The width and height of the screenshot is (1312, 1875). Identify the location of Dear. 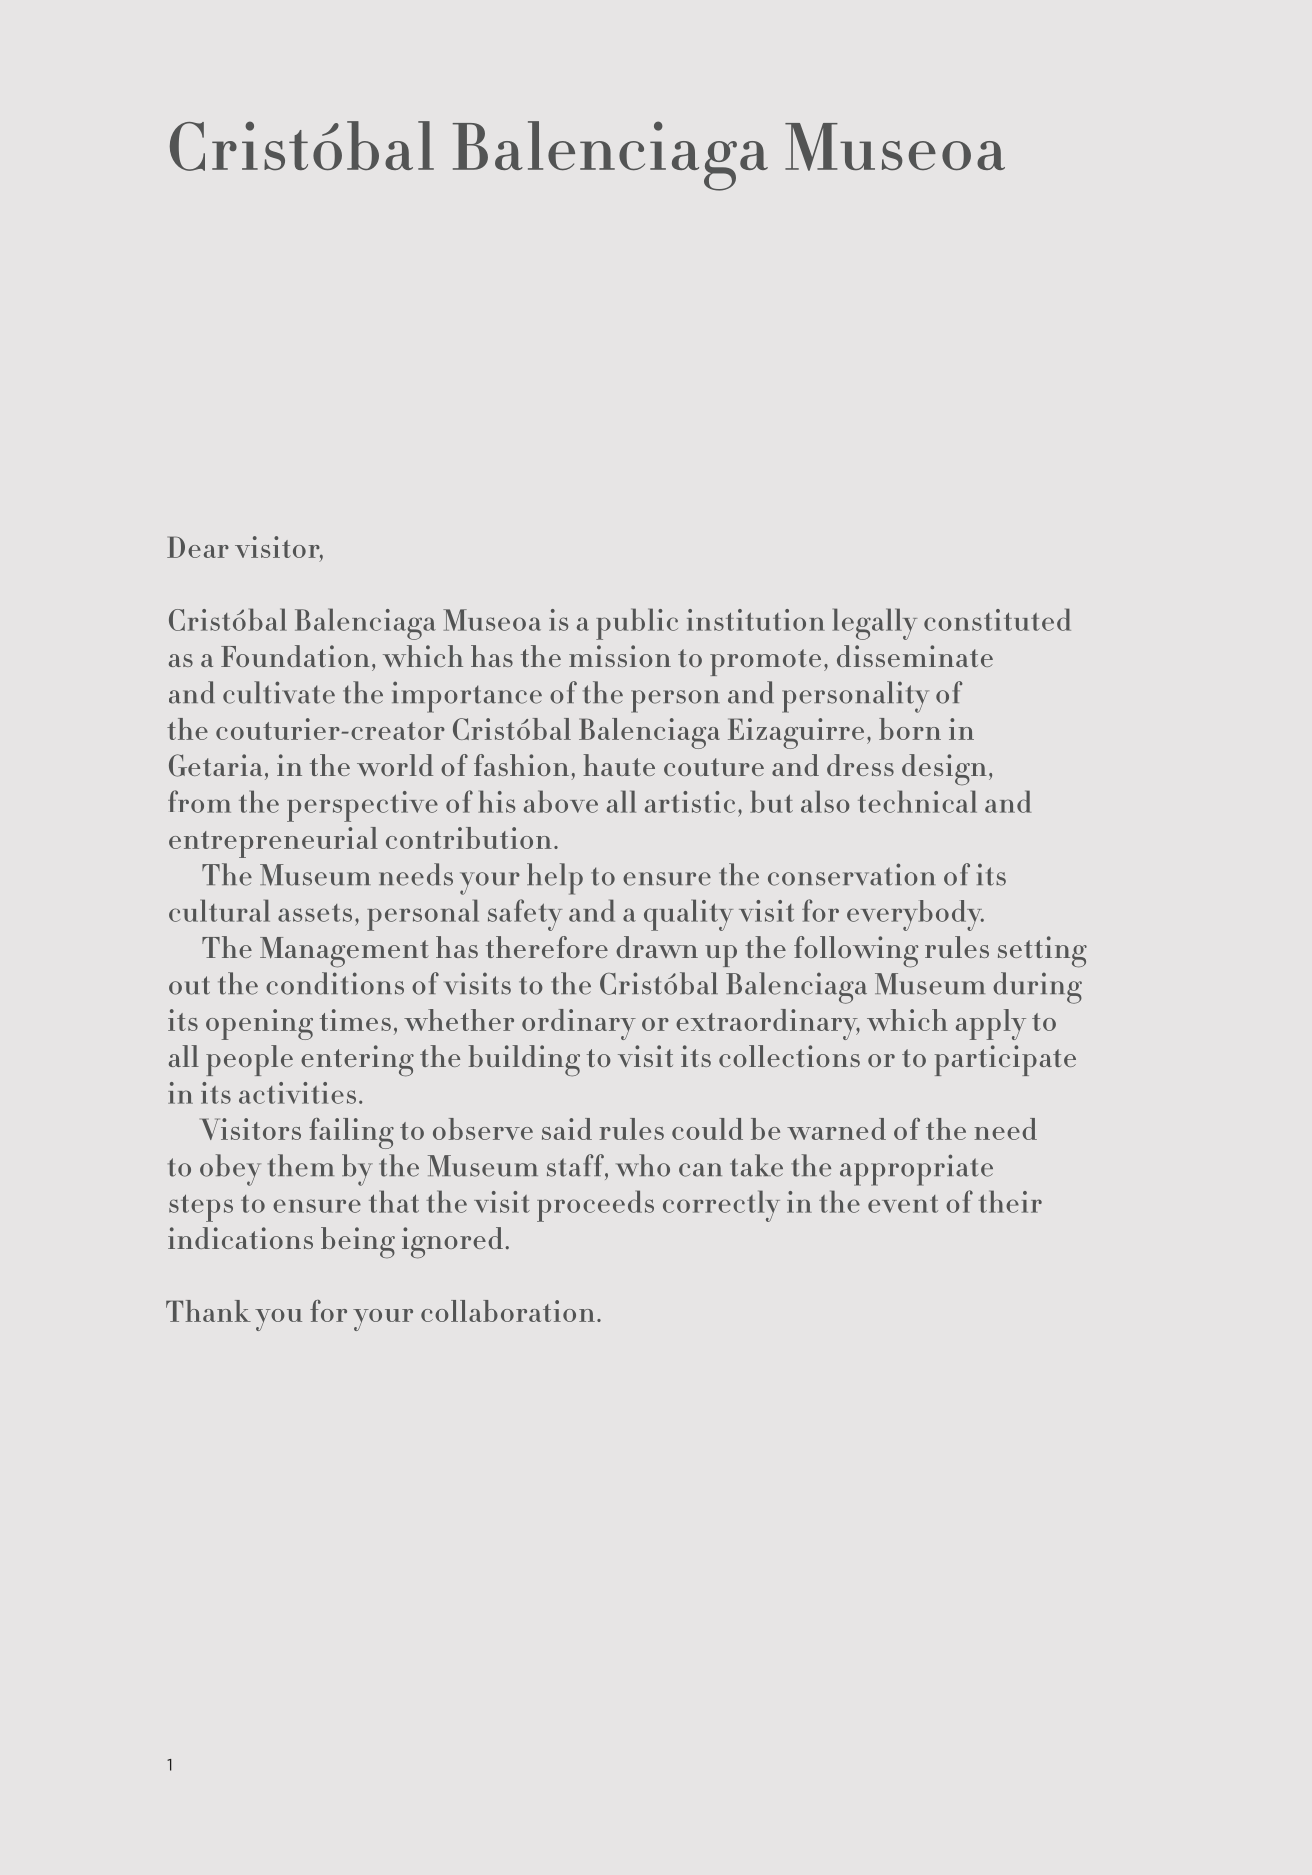
(198, 547).
